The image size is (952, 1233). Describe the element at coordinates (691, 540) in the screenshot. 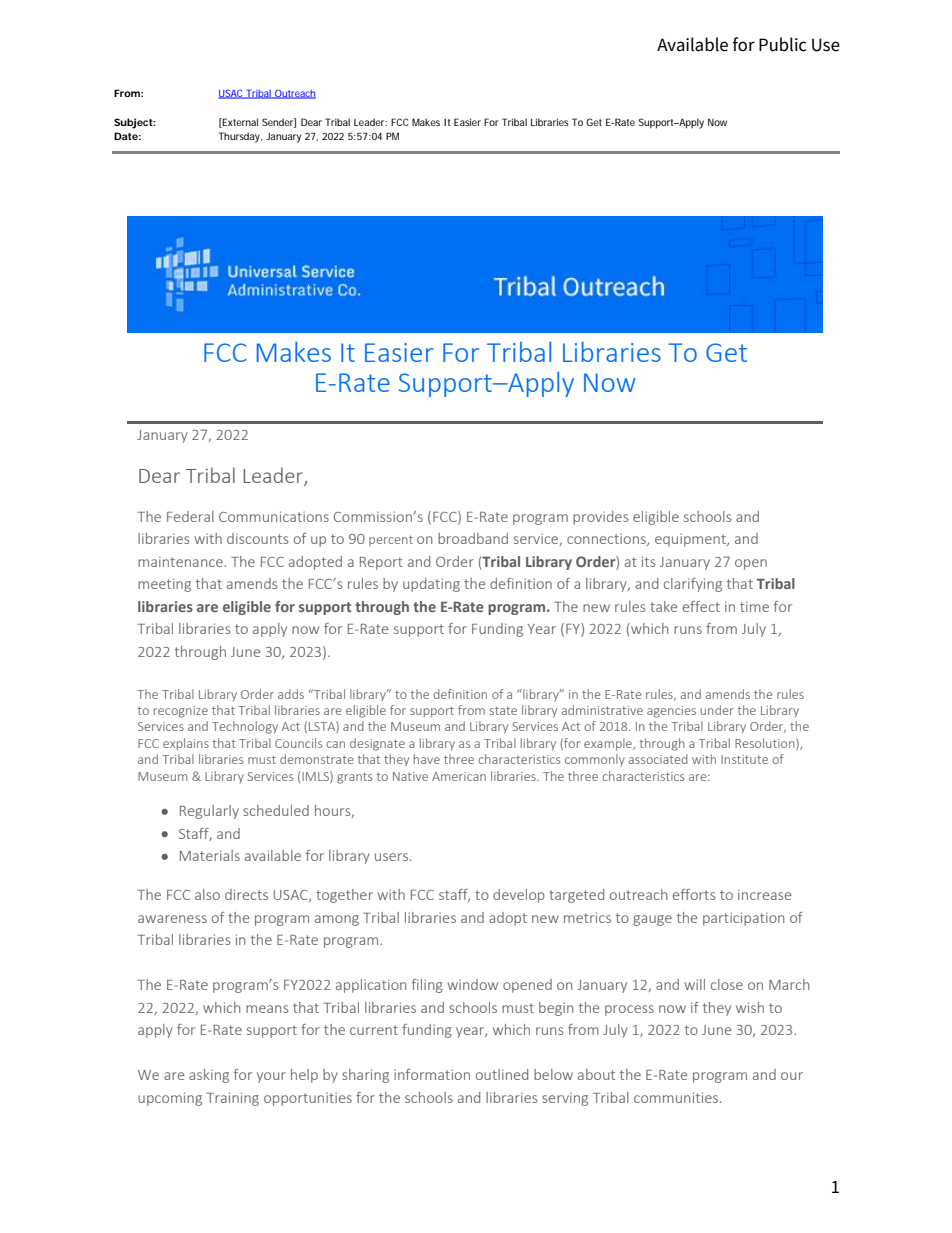

I see `equipment` at that location.
